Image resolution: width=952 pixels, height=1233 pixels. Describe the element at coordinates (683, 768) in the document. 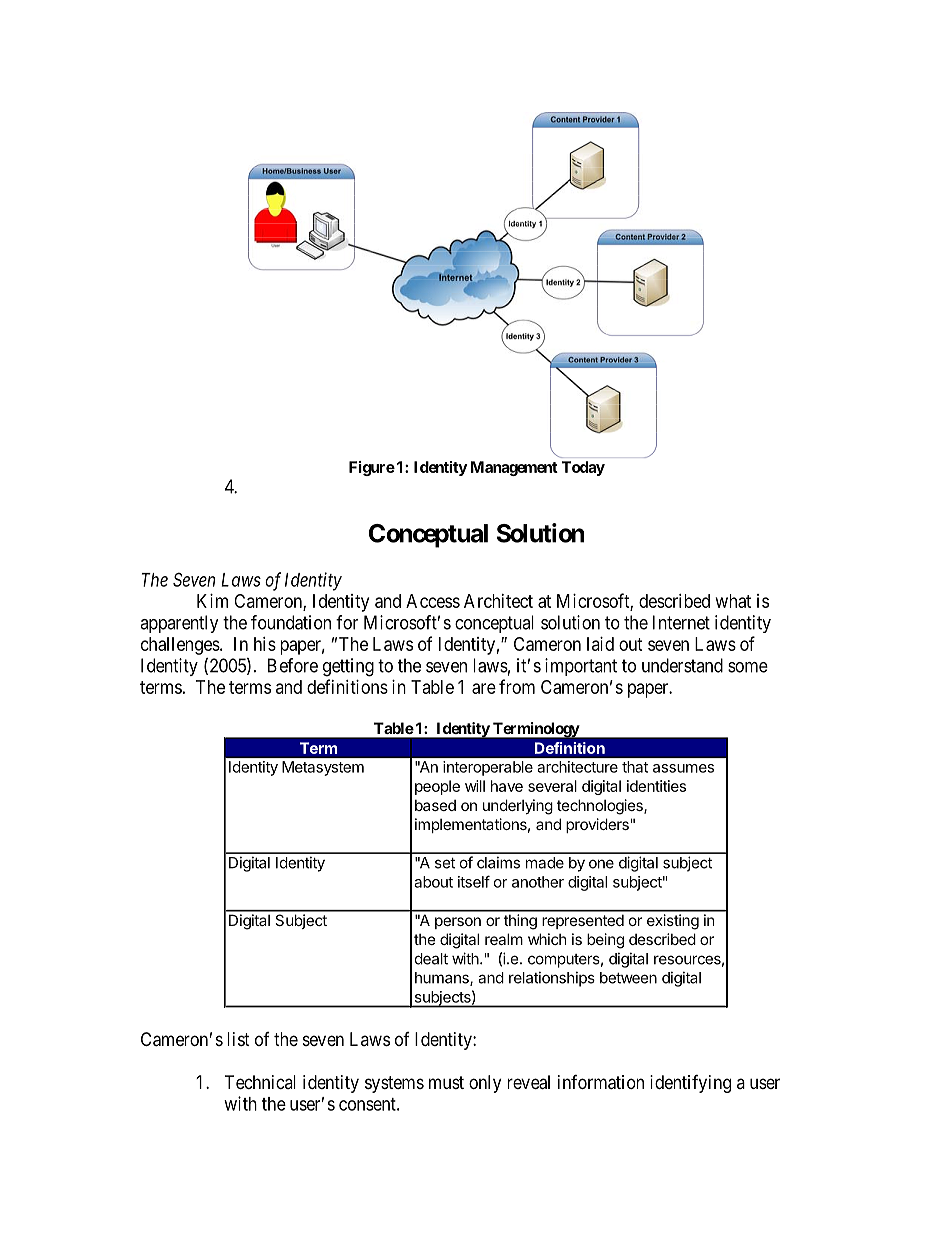

I see `assumes` at that location.
